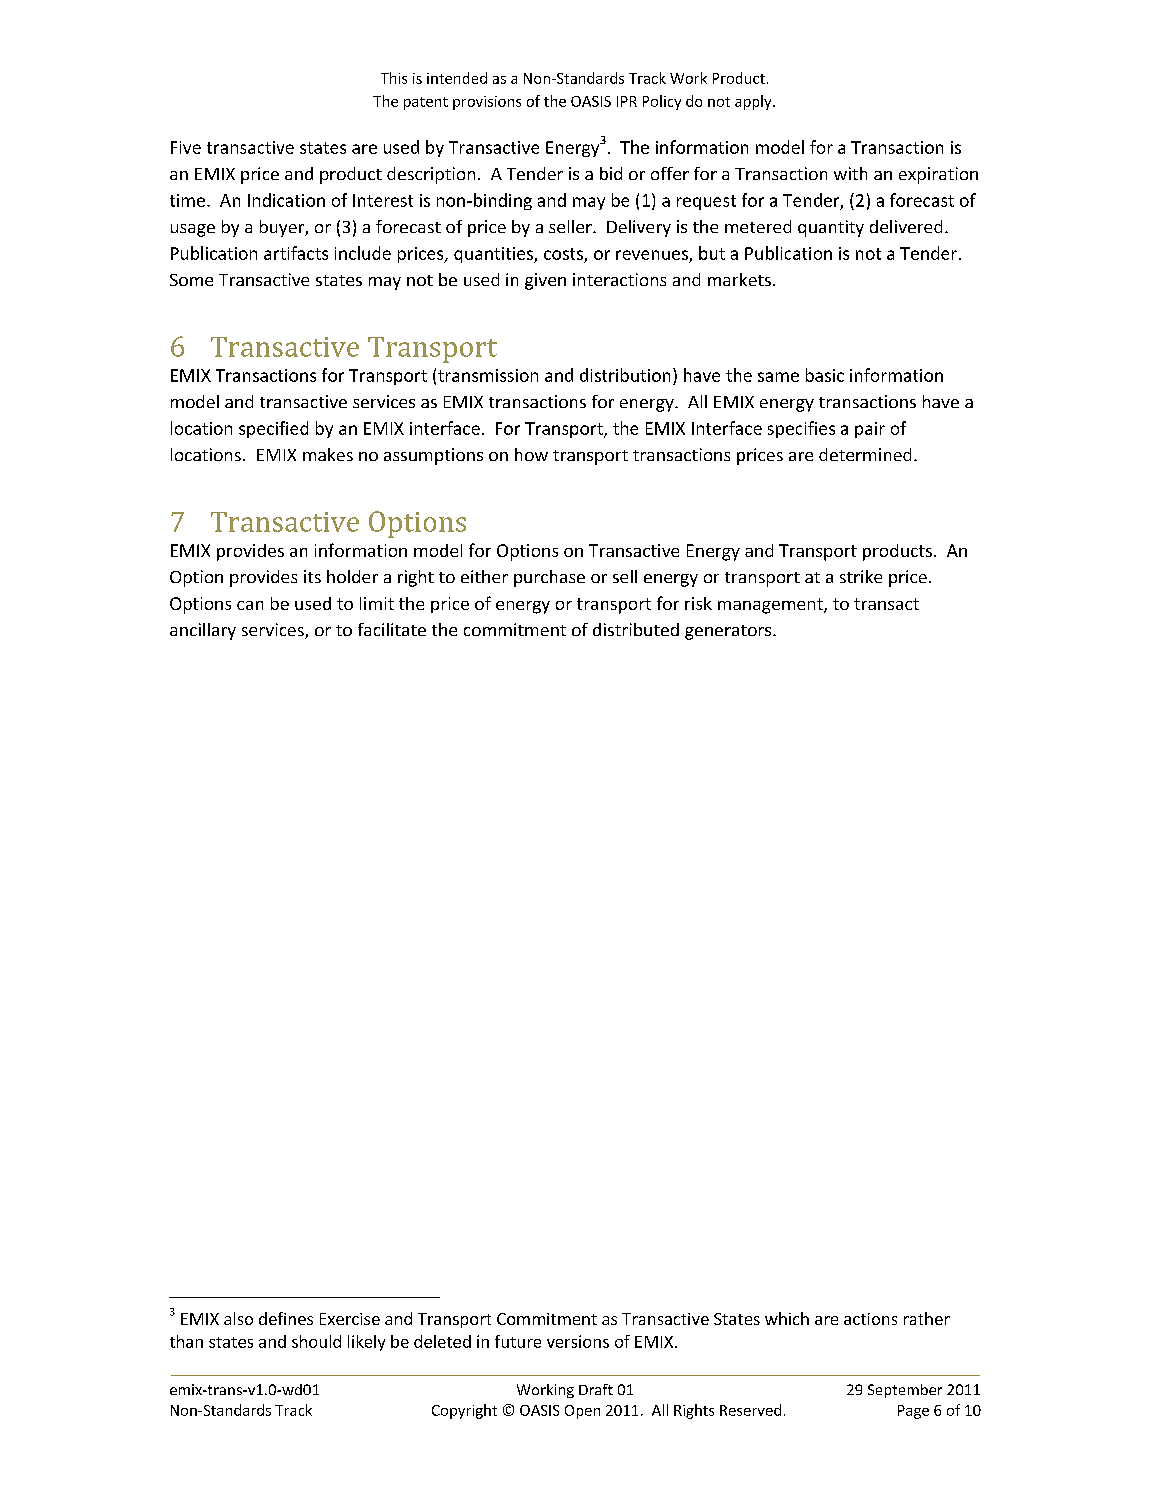 This document has width=1150, height=1488. Describe the element at coordinates (203, 631) in the document. I see `ancillary` at that location.
